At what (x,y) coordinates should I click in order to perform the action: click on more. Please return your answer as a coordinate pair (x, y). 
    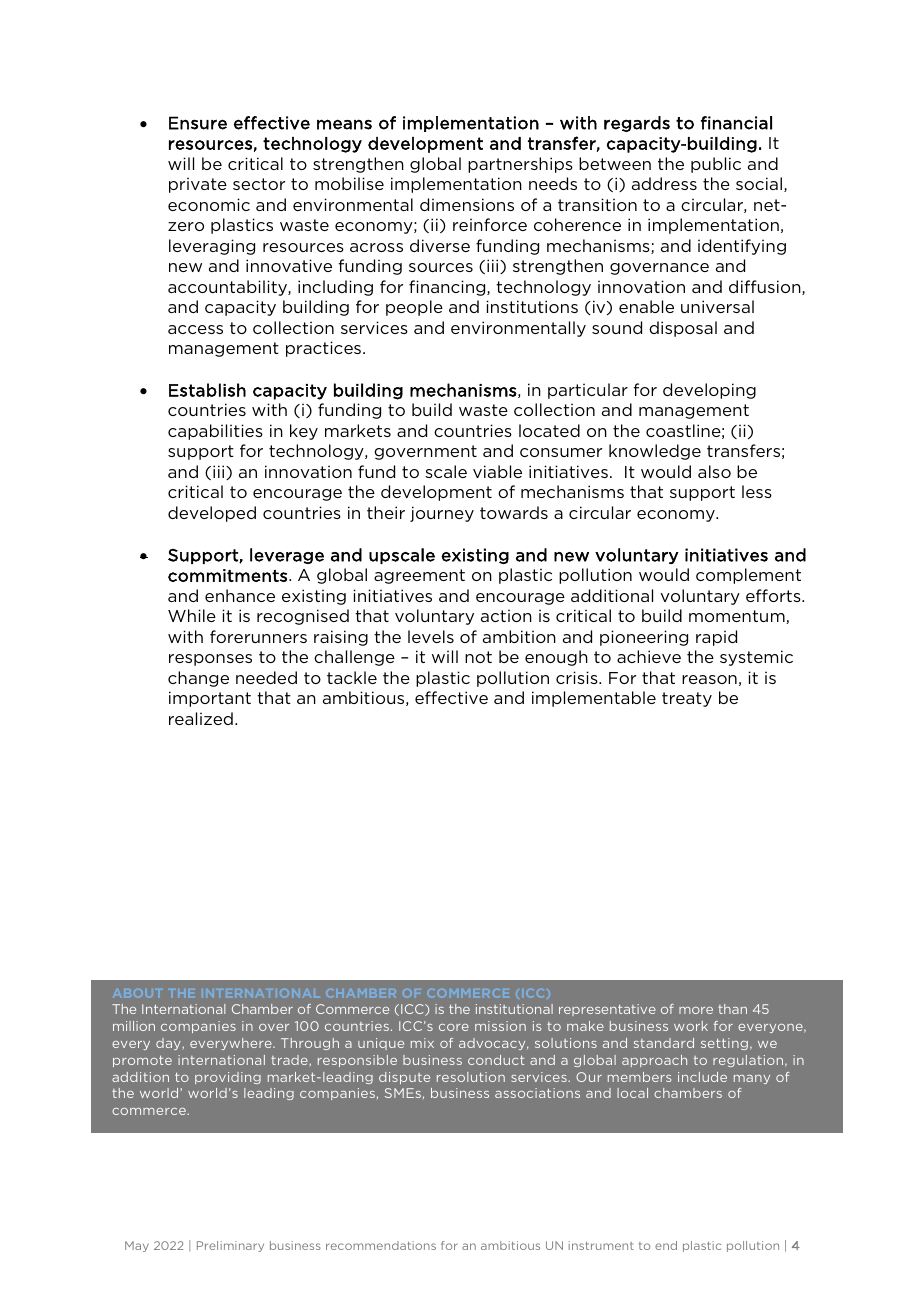
    Looking at the image, I should click on (696, 1010).
